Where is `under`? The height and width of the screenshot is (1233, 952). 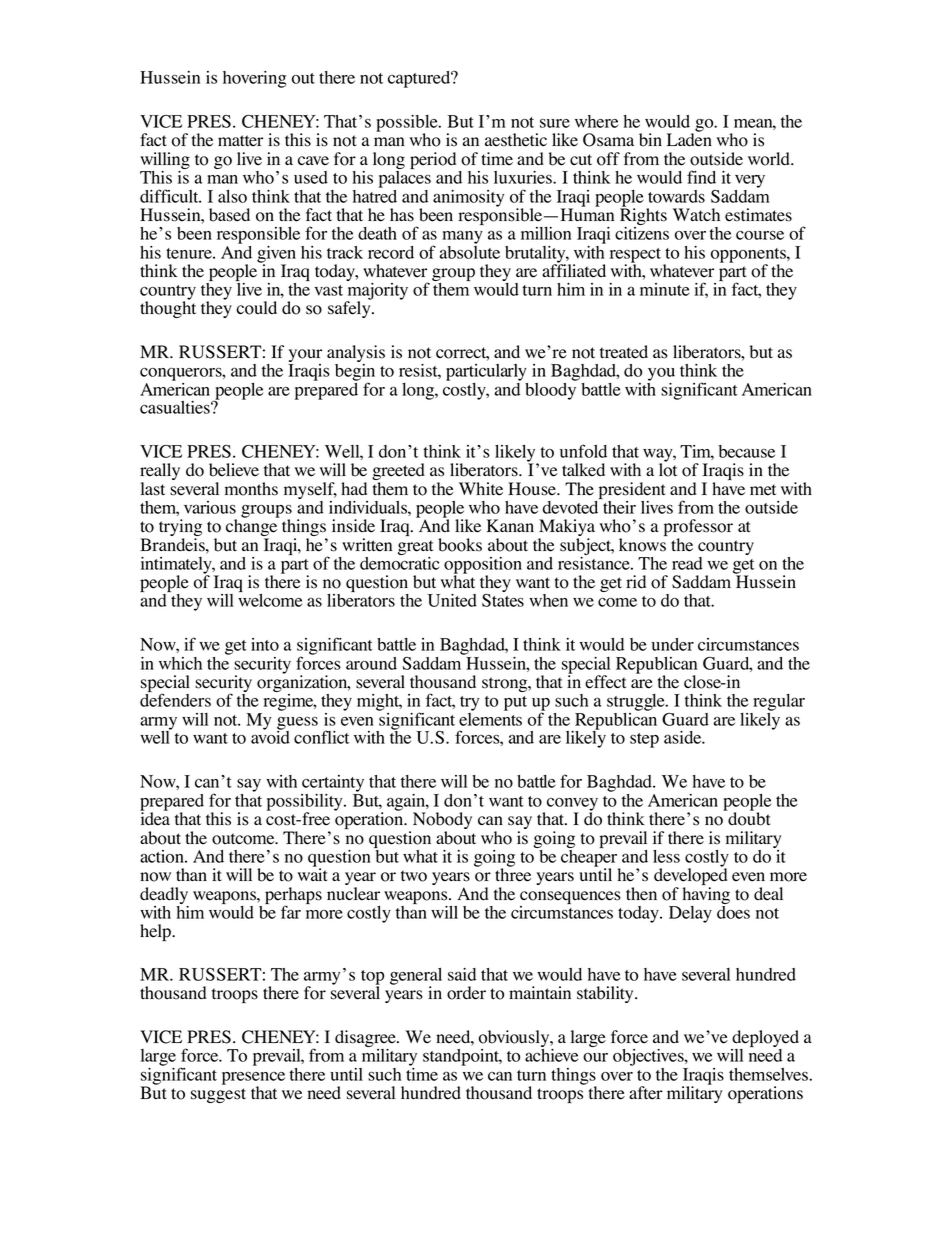 under is located at coordinates (673, 644).
